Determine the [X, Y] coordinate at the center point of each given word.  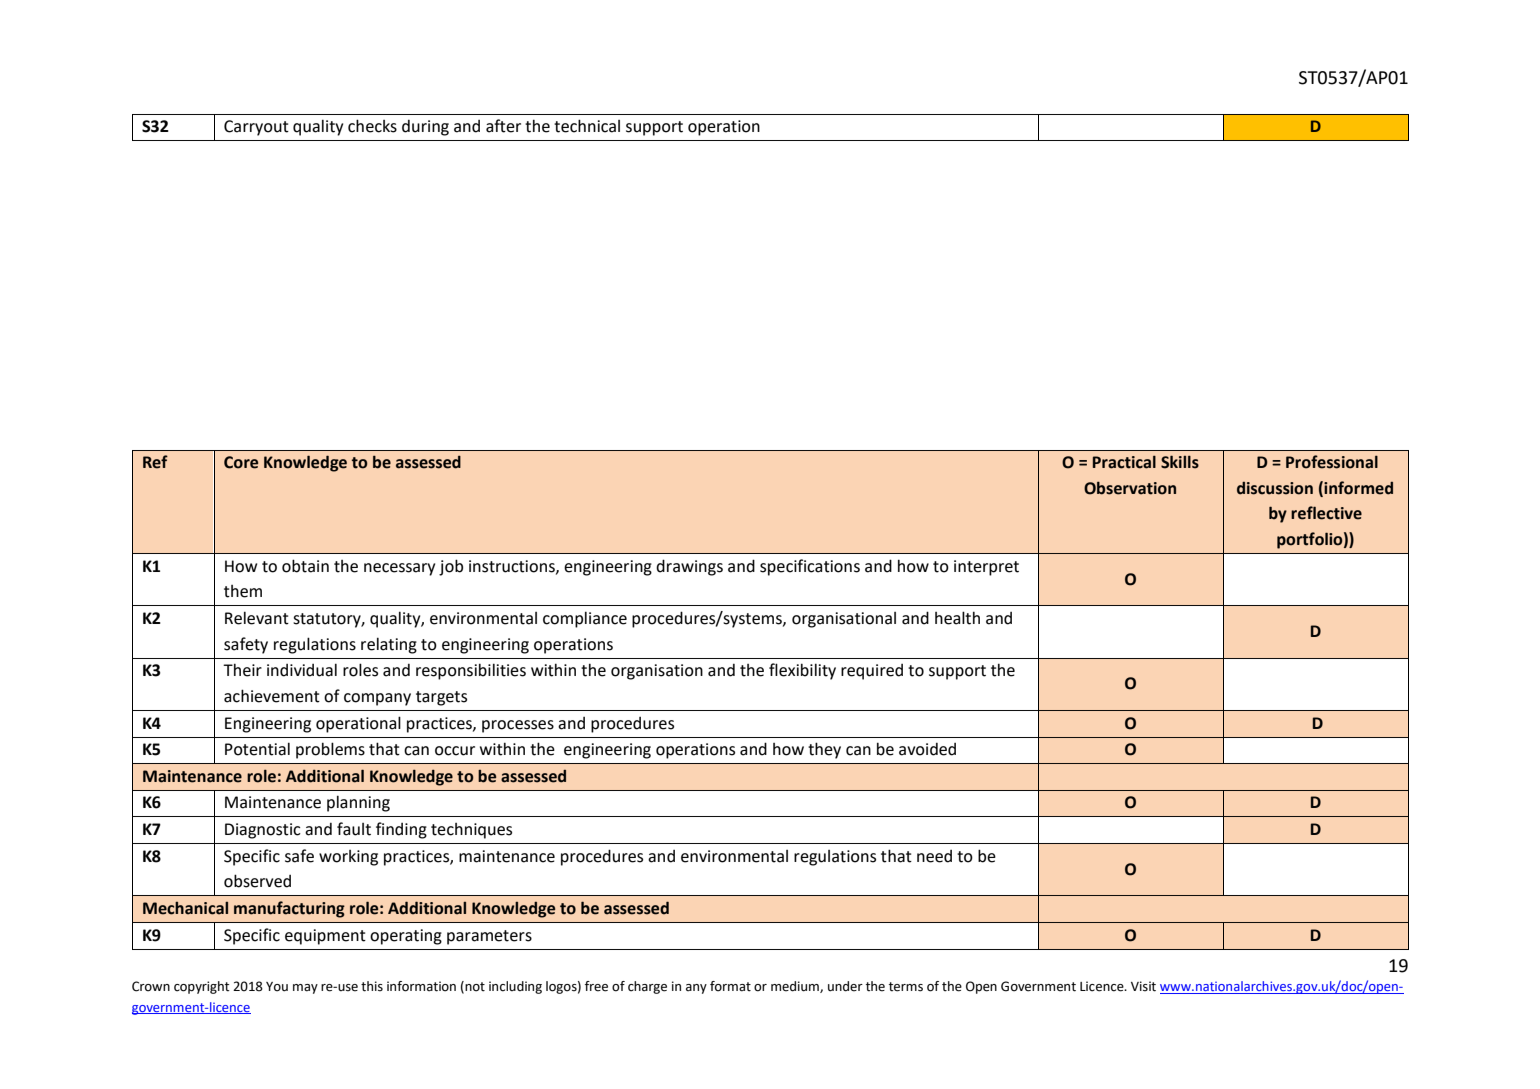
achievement [272, 696]
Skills [1180, 462]
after [503, 126]
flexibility [802, 671]
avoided [927, 749]
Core [241, 462]
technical [587, 126]
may [305, 989]
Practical [1124, 462]
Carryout [256, 128]
